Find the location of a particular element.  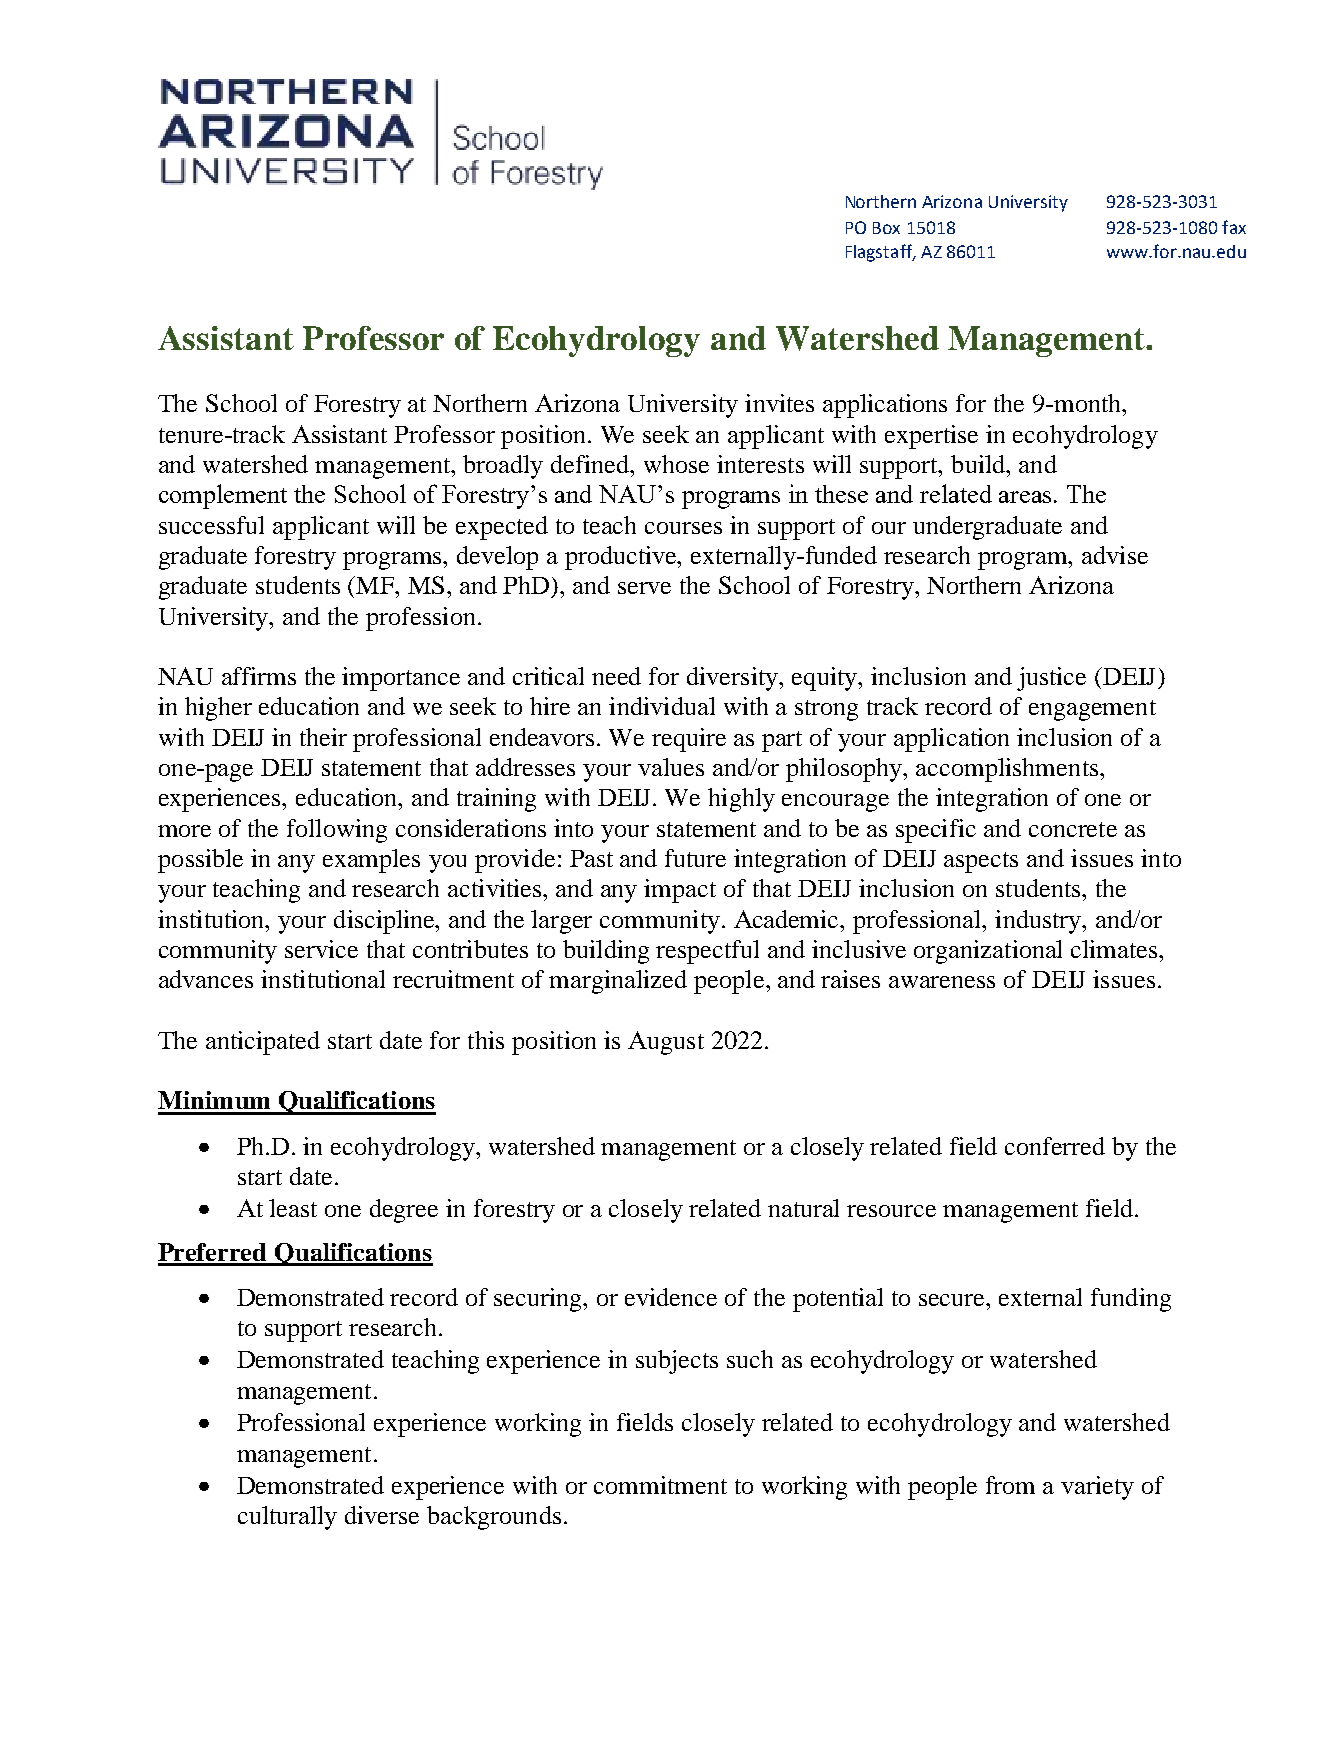

anticipated is located at coordinates (263, 1043).
